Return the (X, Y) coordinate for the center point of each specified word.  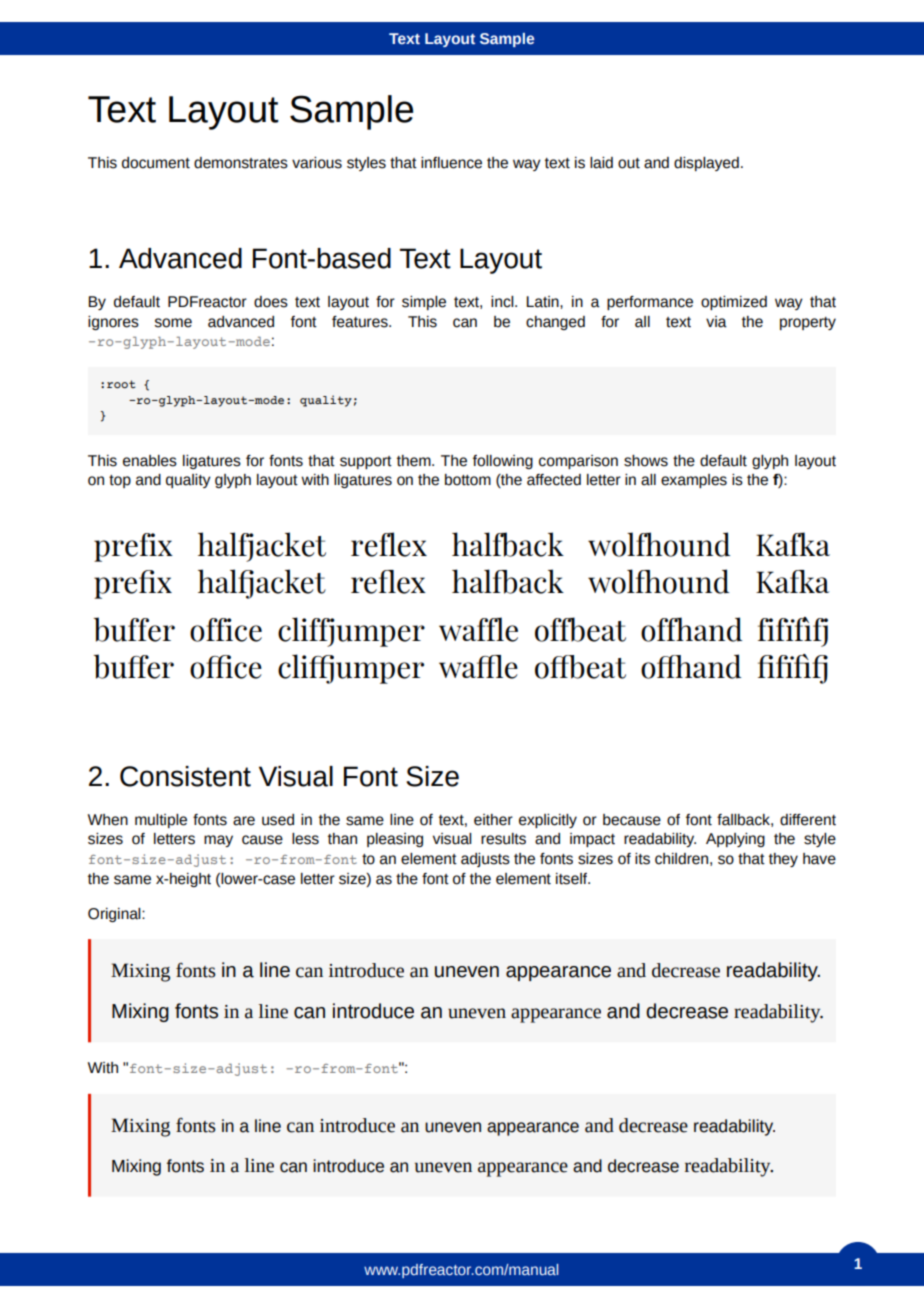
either (493, 820)
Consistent (185, 776)
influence (451, 163)
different (808, 820)
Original (115, 915)
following (503, 462)
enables (150, 461)
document (156, 163)
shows (646, 461)
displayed (706, 164)
